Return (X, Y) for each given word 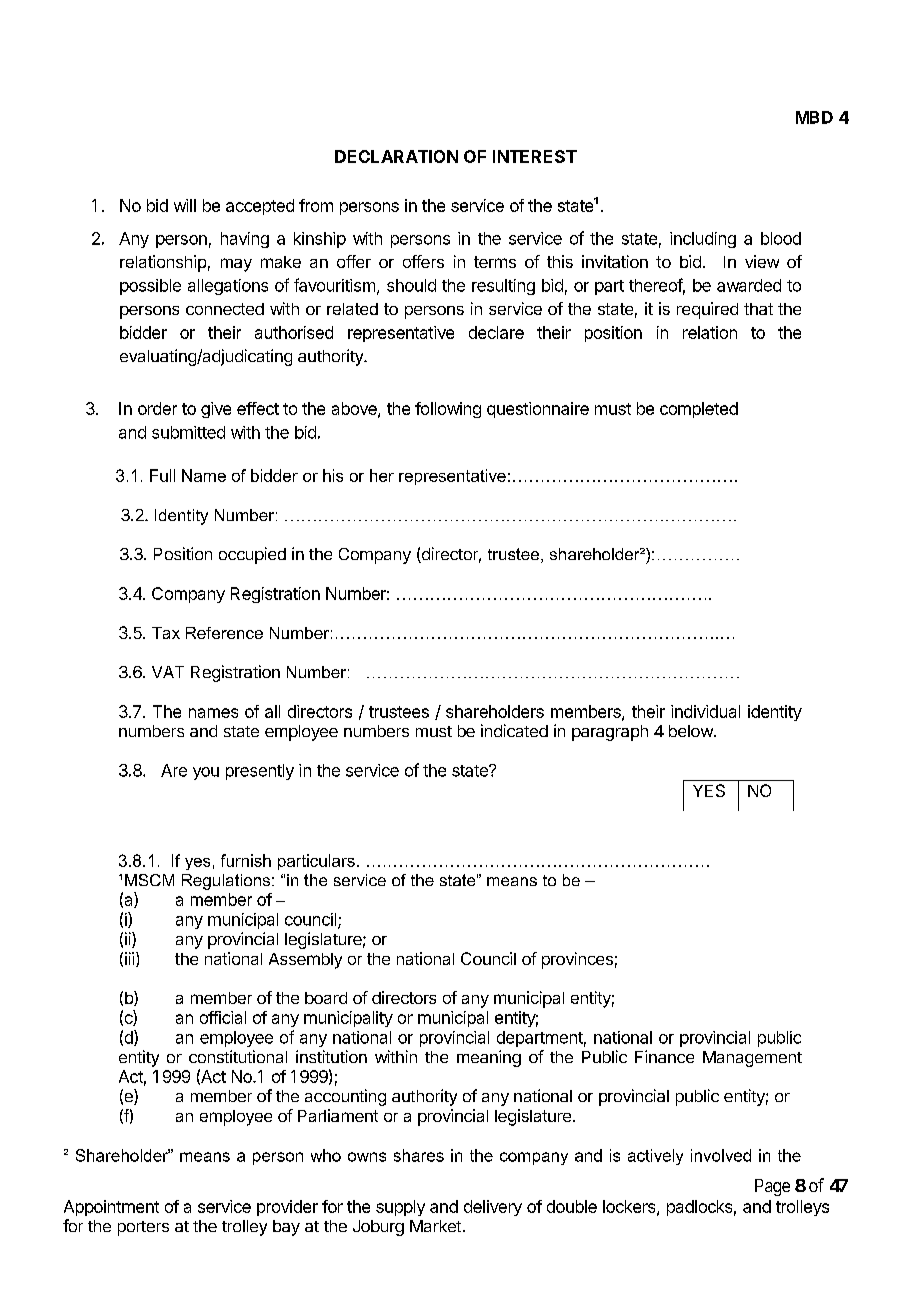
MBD (814, 117)
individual (705, 711)
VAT (168, 672)
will (185, 205)
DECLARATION (396, 156)
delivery (493, 1208)
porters (143, 1228)
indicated (514, 730)
